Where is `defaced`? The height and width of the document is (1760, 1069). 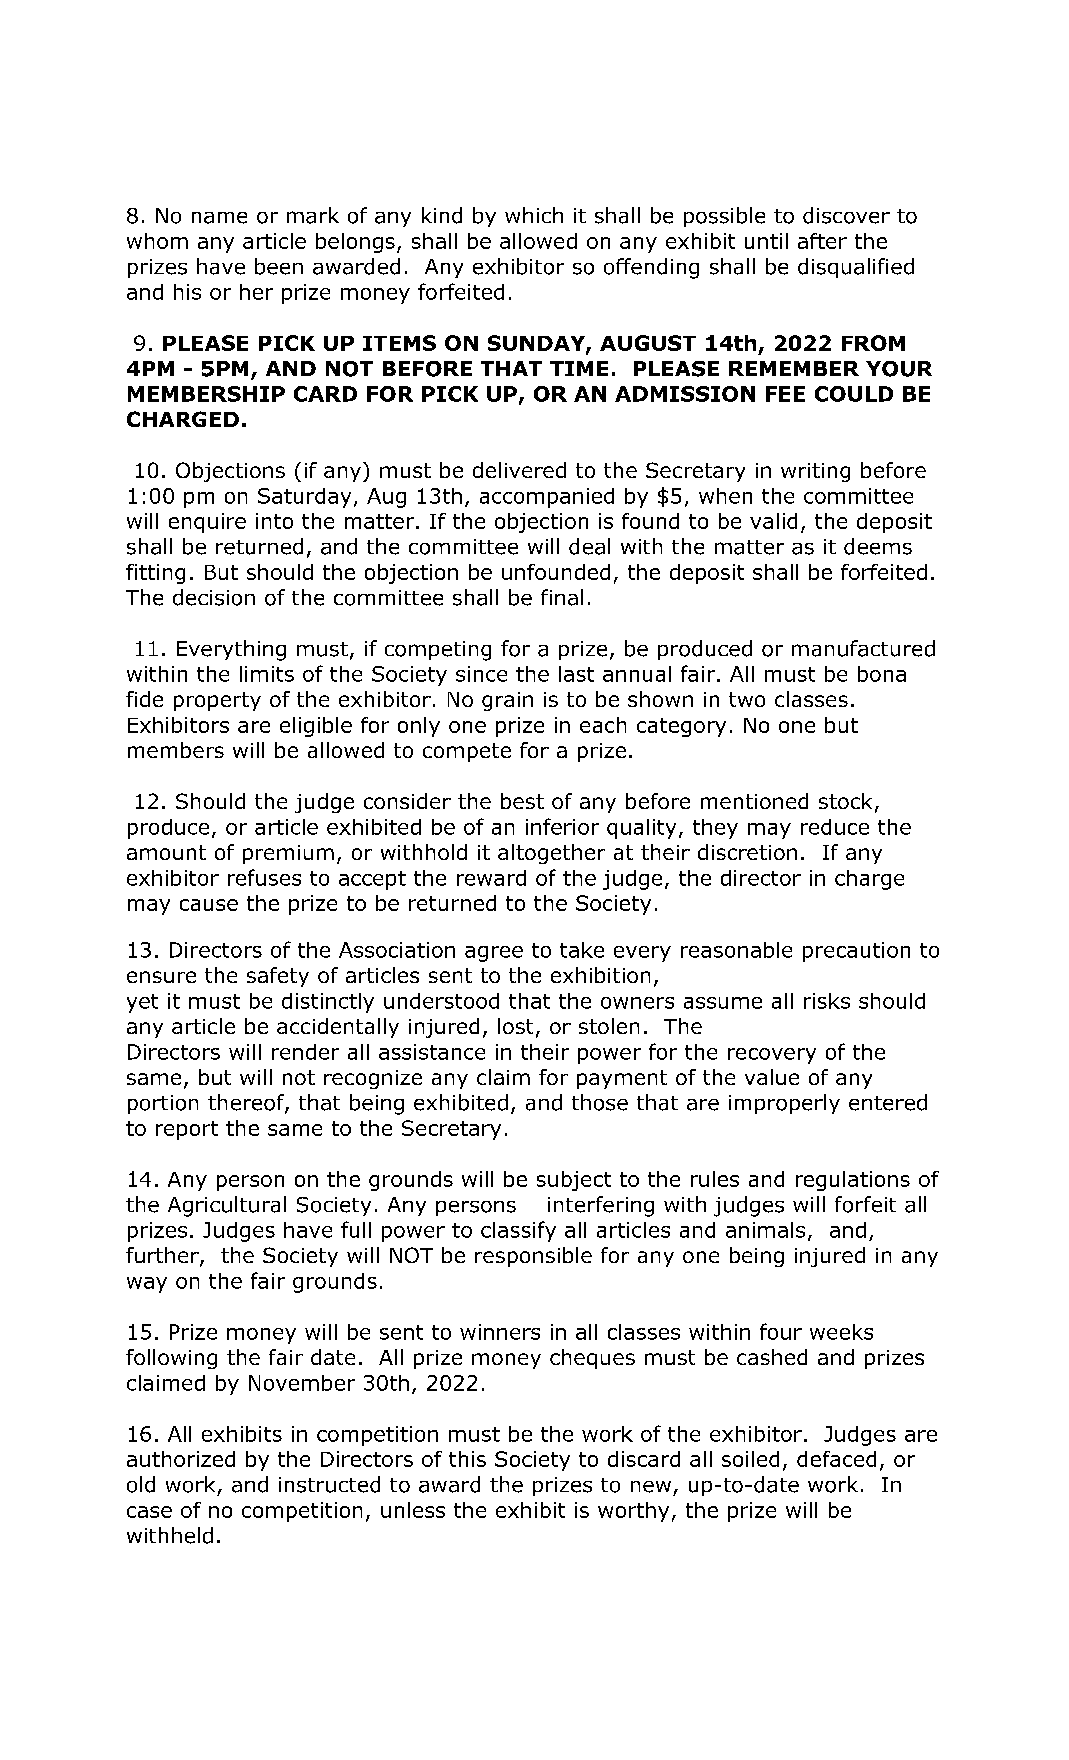
defaced is located at coordinates (836, 1459).
